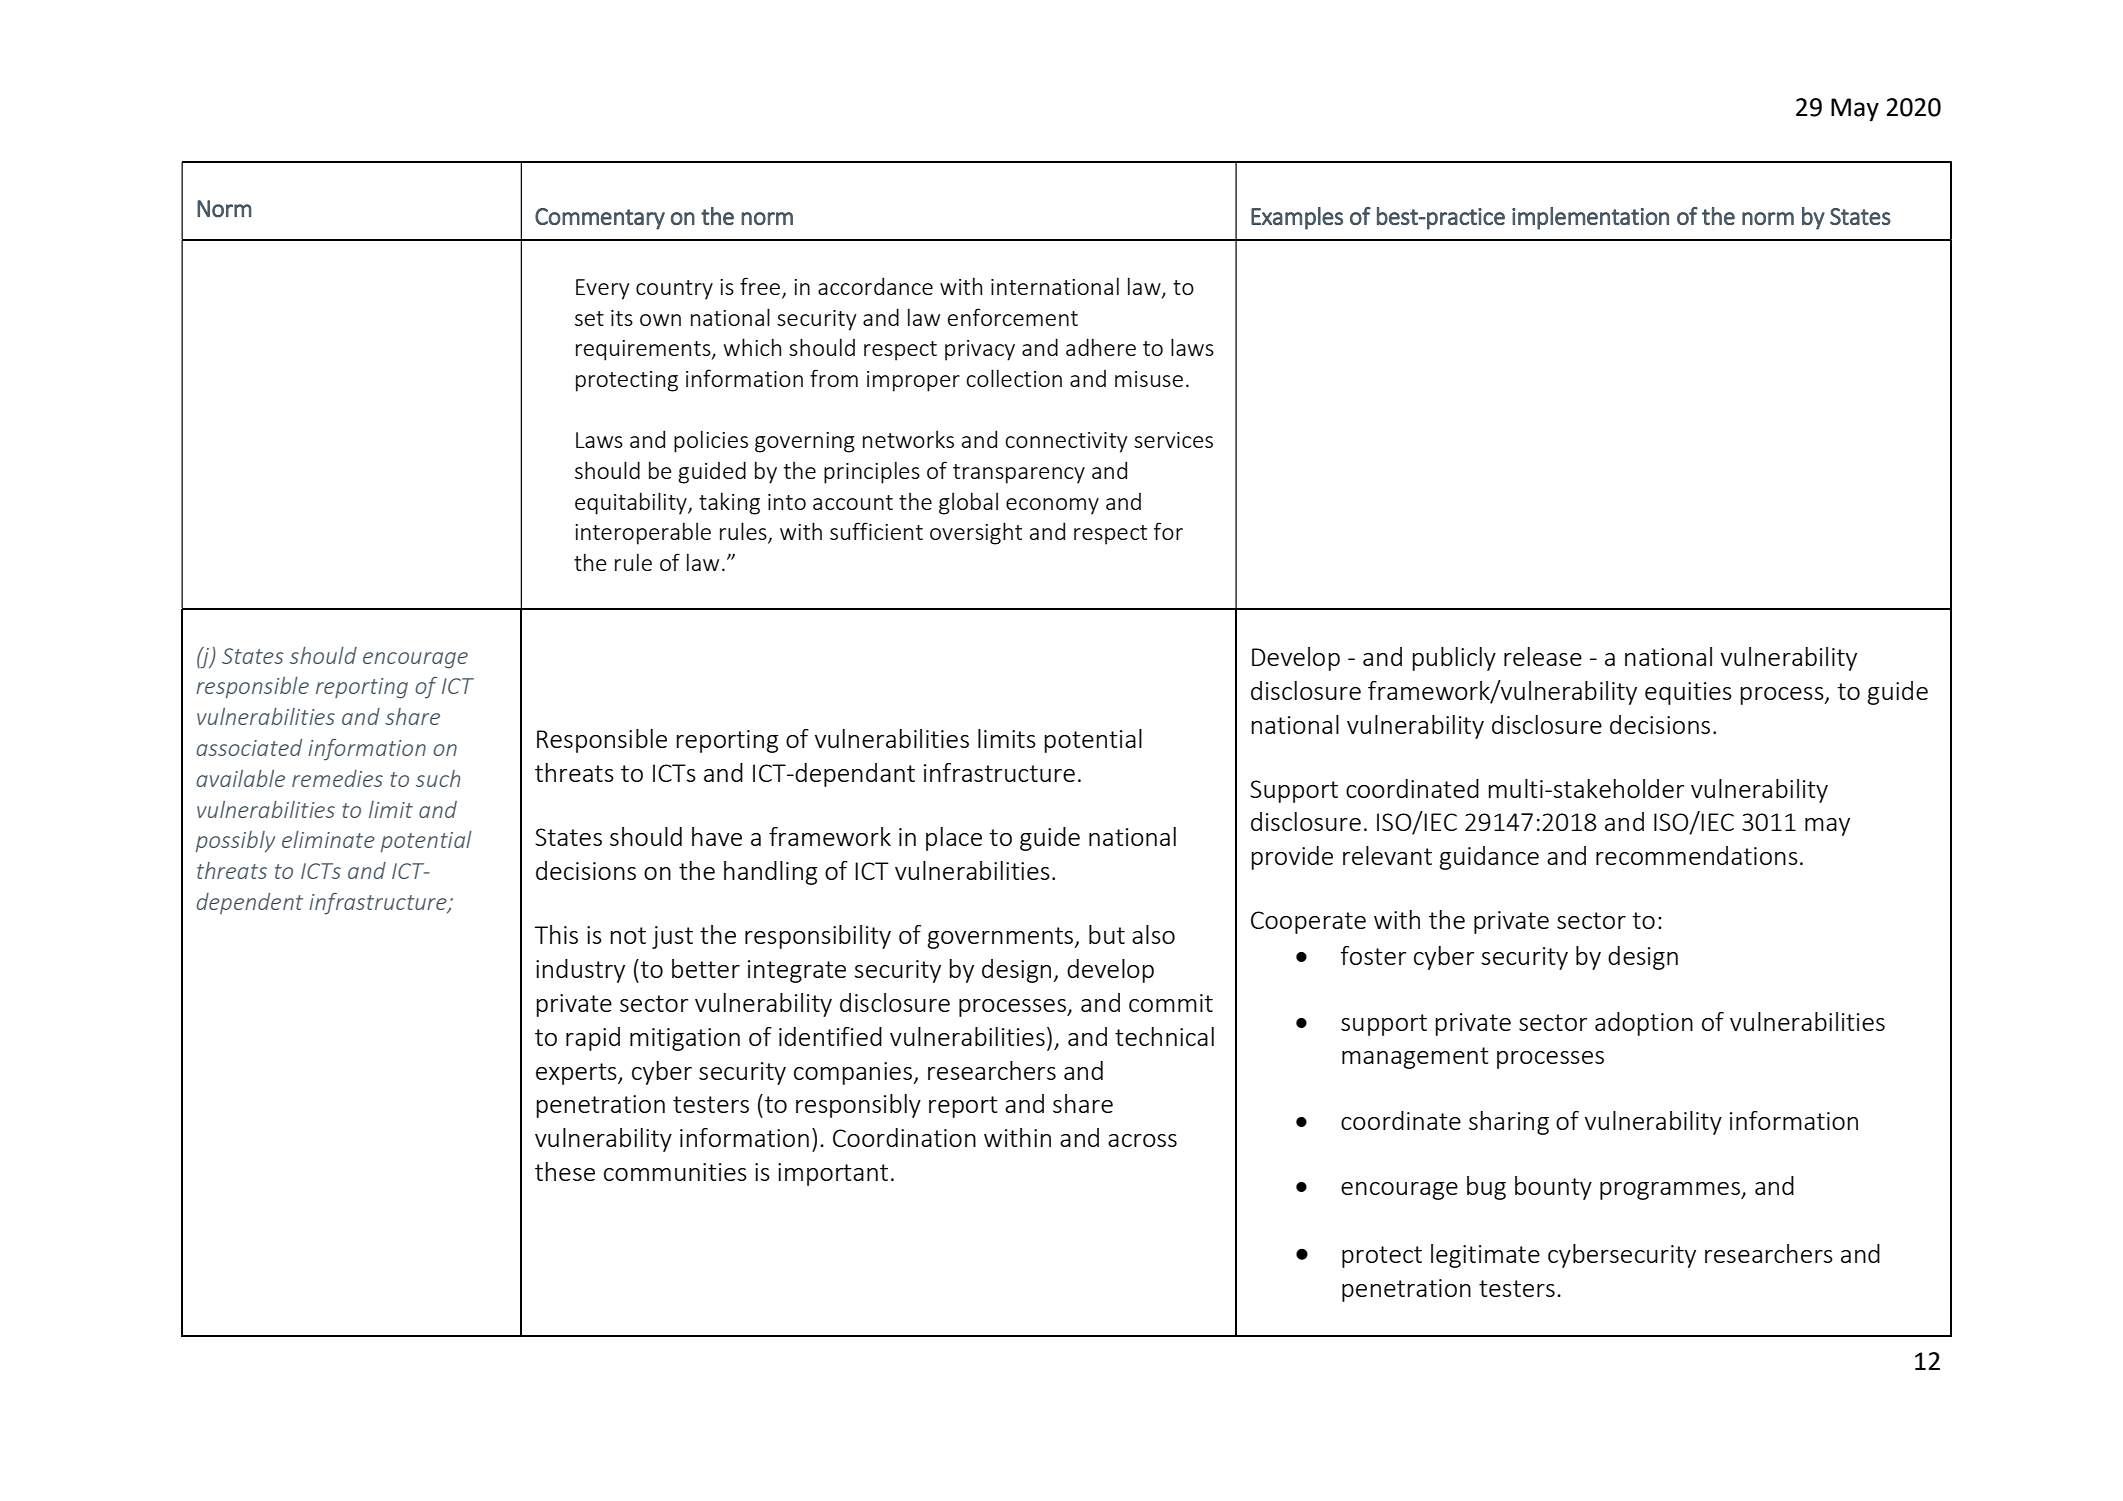  What do you see at coordinates (1485, 1256) in the page?
I see `legitimate` at bounding box center [1485, 1256].
